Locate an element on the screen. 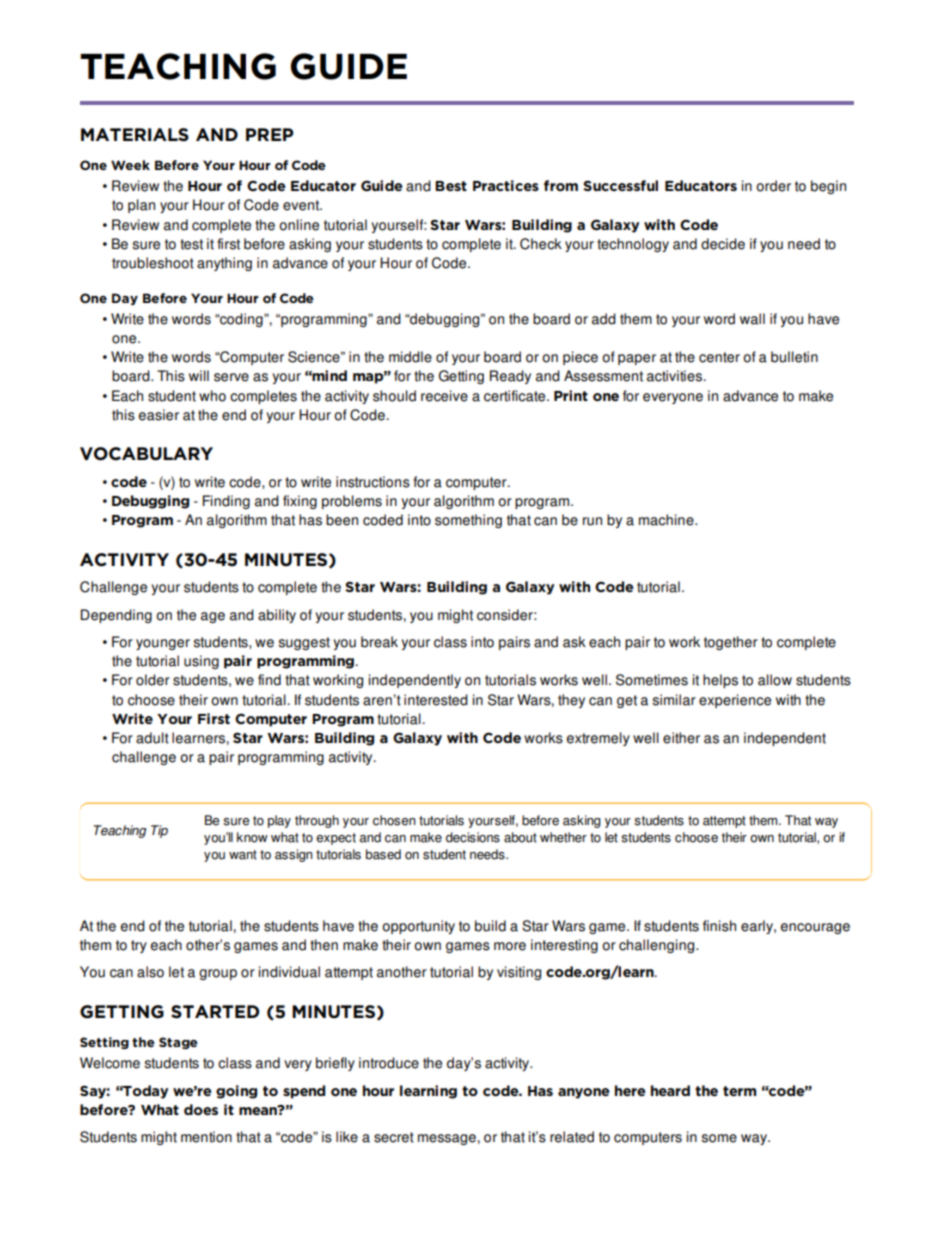  does is located at coordinates (201, 1109).
